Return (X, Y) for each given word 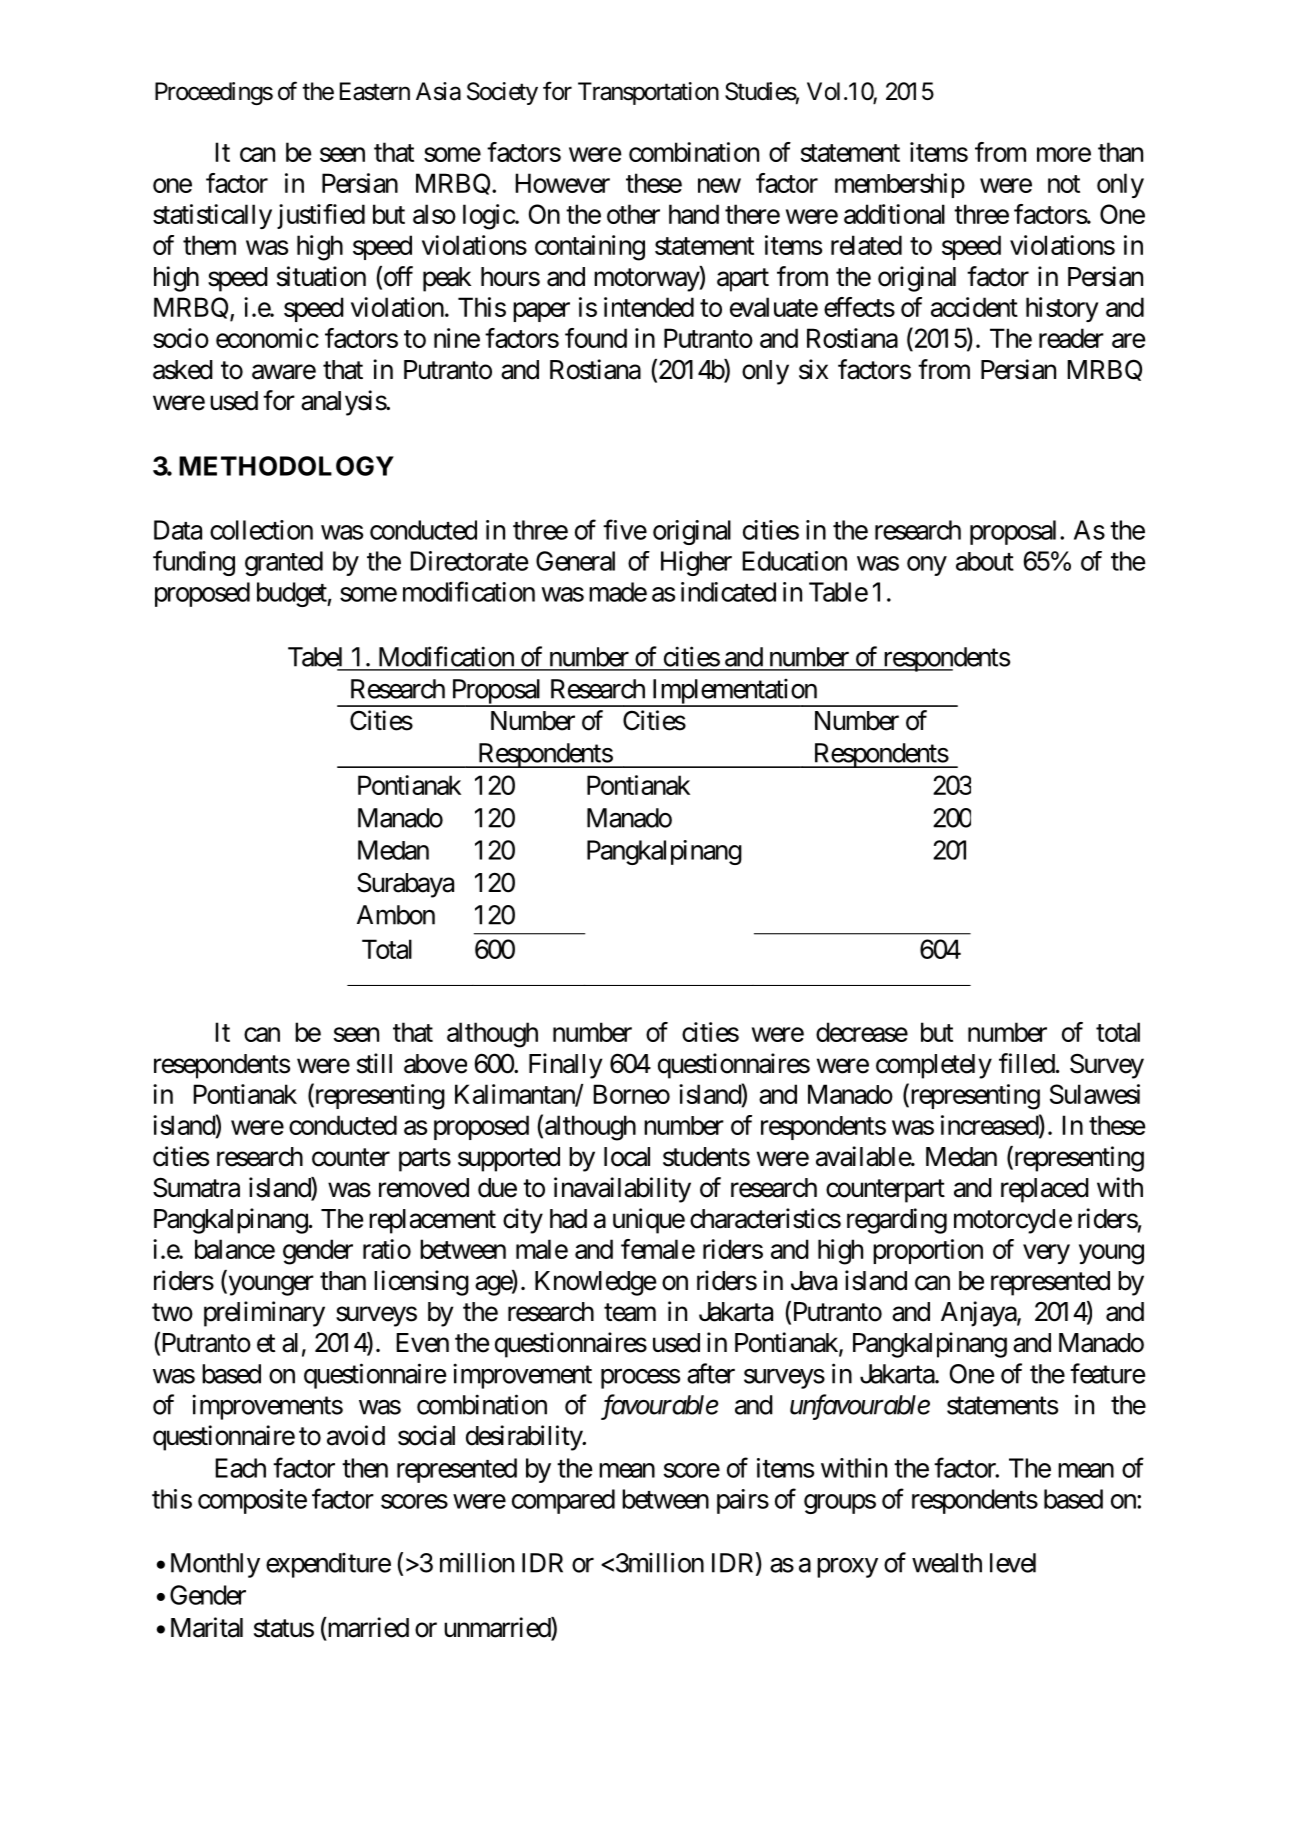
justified (321, 216)
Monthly (215, 1565)
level (1013, 1563)
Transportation (648, 93)
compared (563, 1501)
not (1064, 184)
